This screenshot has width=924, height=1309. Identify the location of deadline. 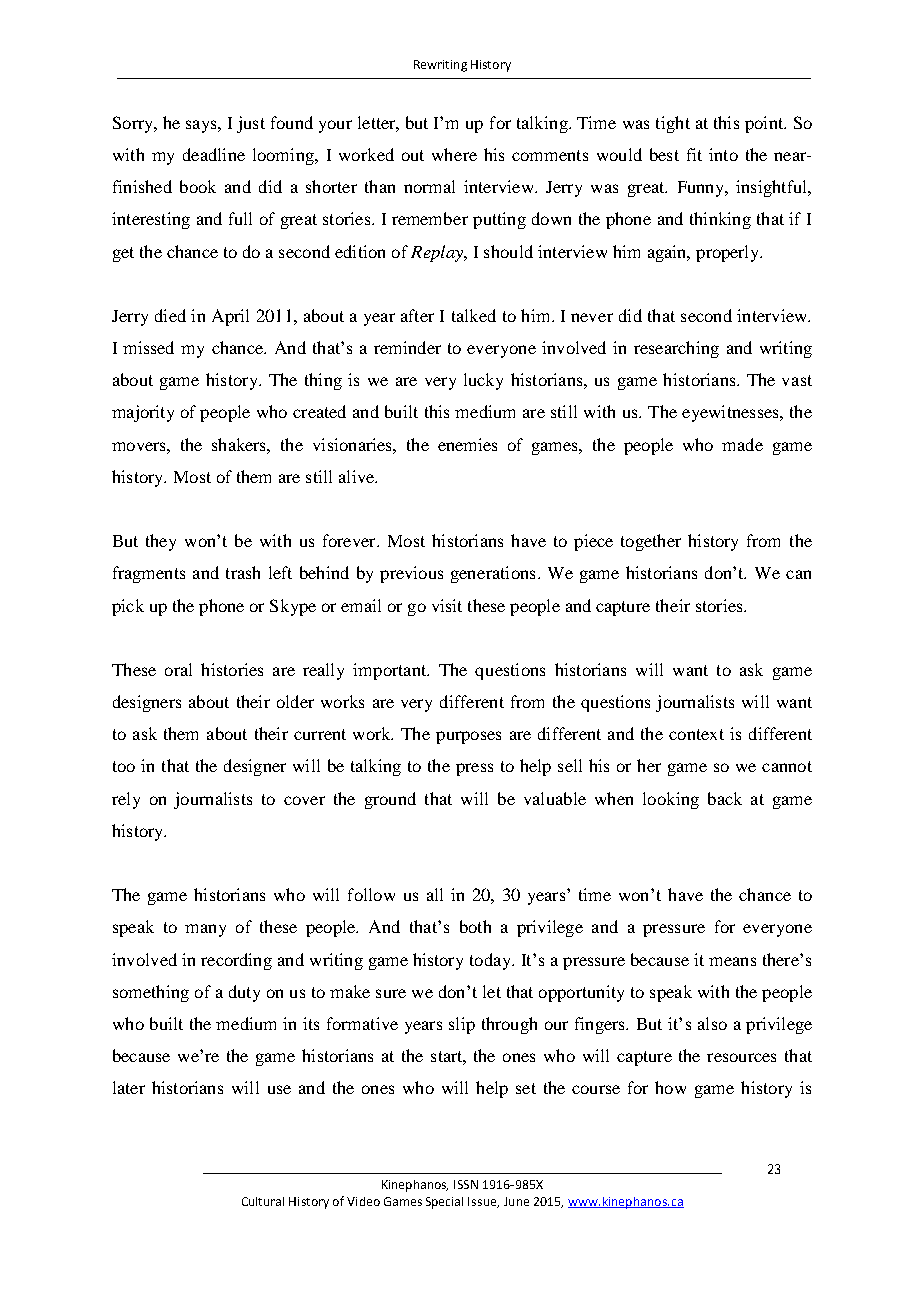
(214, 154).
